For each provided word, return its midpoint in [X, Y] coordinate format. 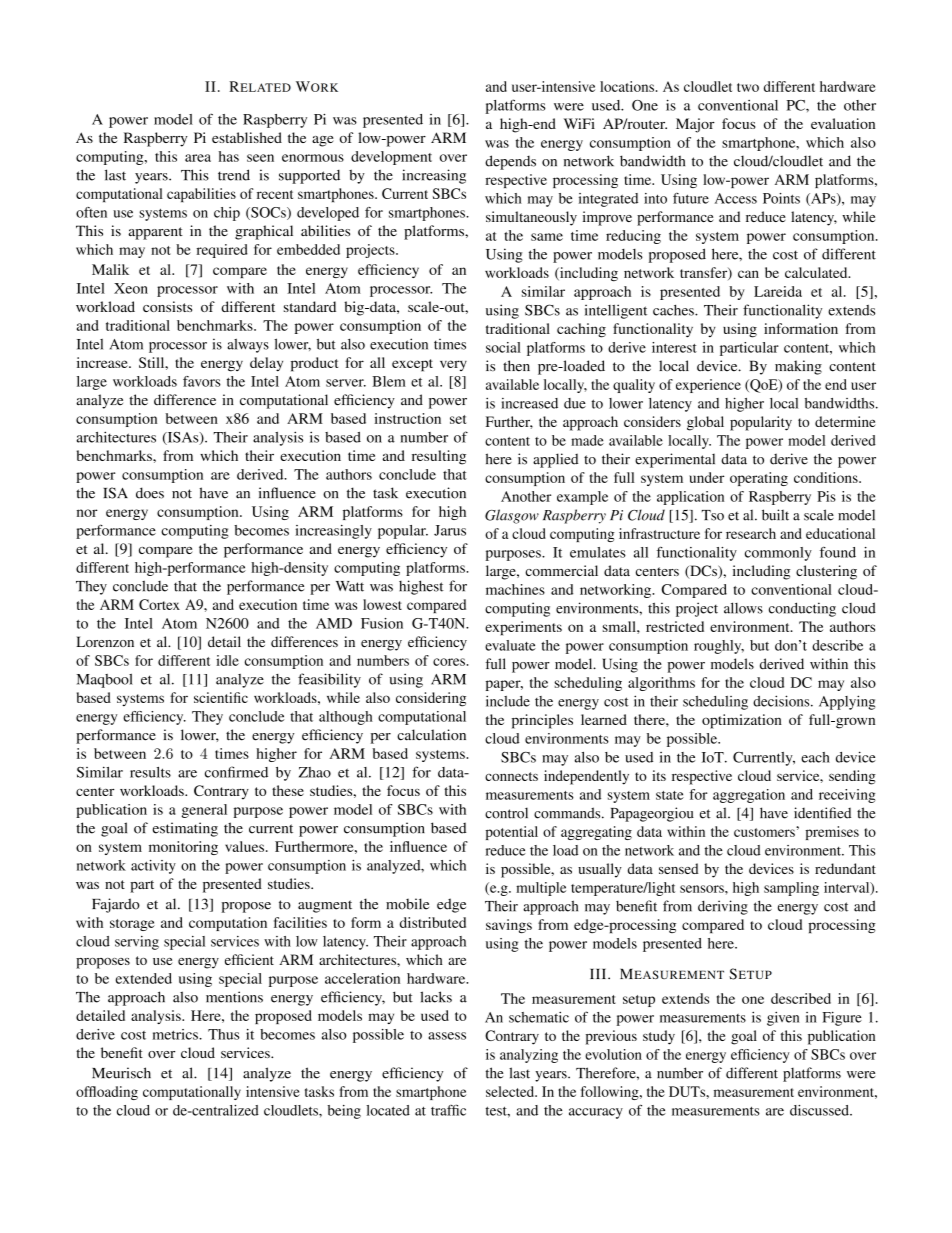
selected [511, 1091]
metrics [176, 1034]
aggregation [749, 796]
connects [511, 776]
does [150, 493]
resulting [439, 457]
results [150, 772]
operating [759, 479]
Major [695, 125]
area [198, 158]
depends [510, 162]
